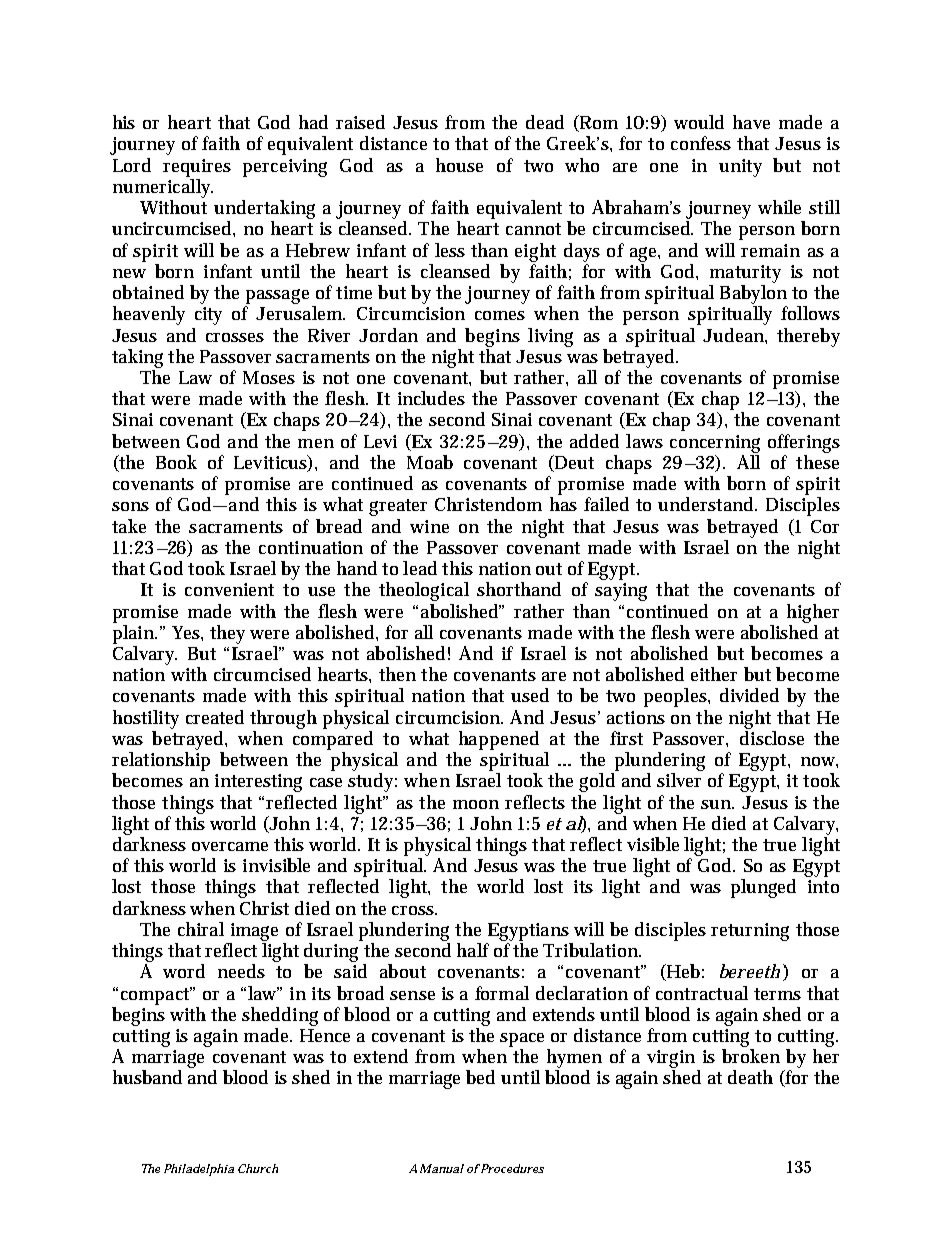 The width and height of the screenshot is (952, 1233). I want to click on plunged, so click(763, 888).
